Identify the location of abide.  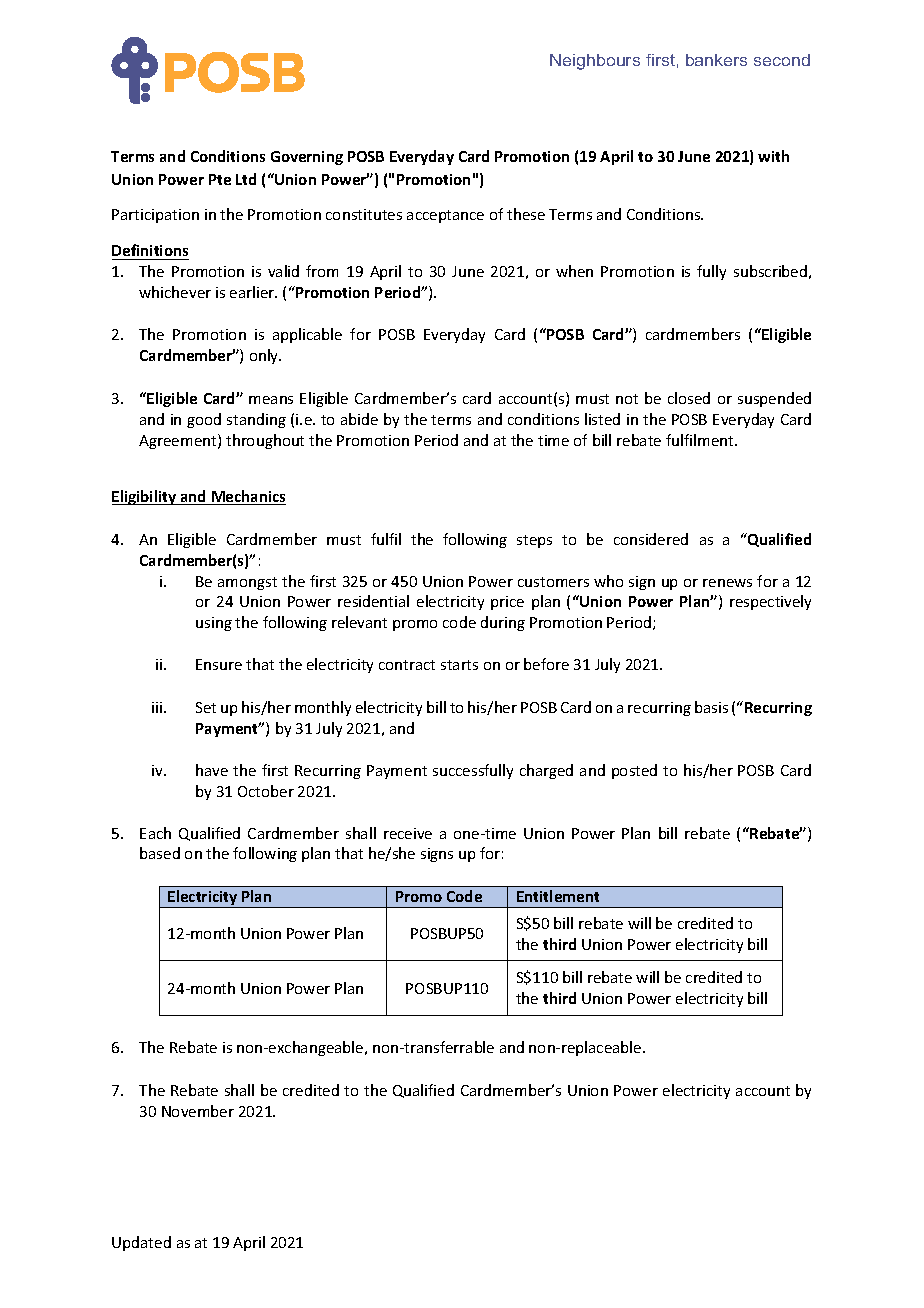
(359, 419).
